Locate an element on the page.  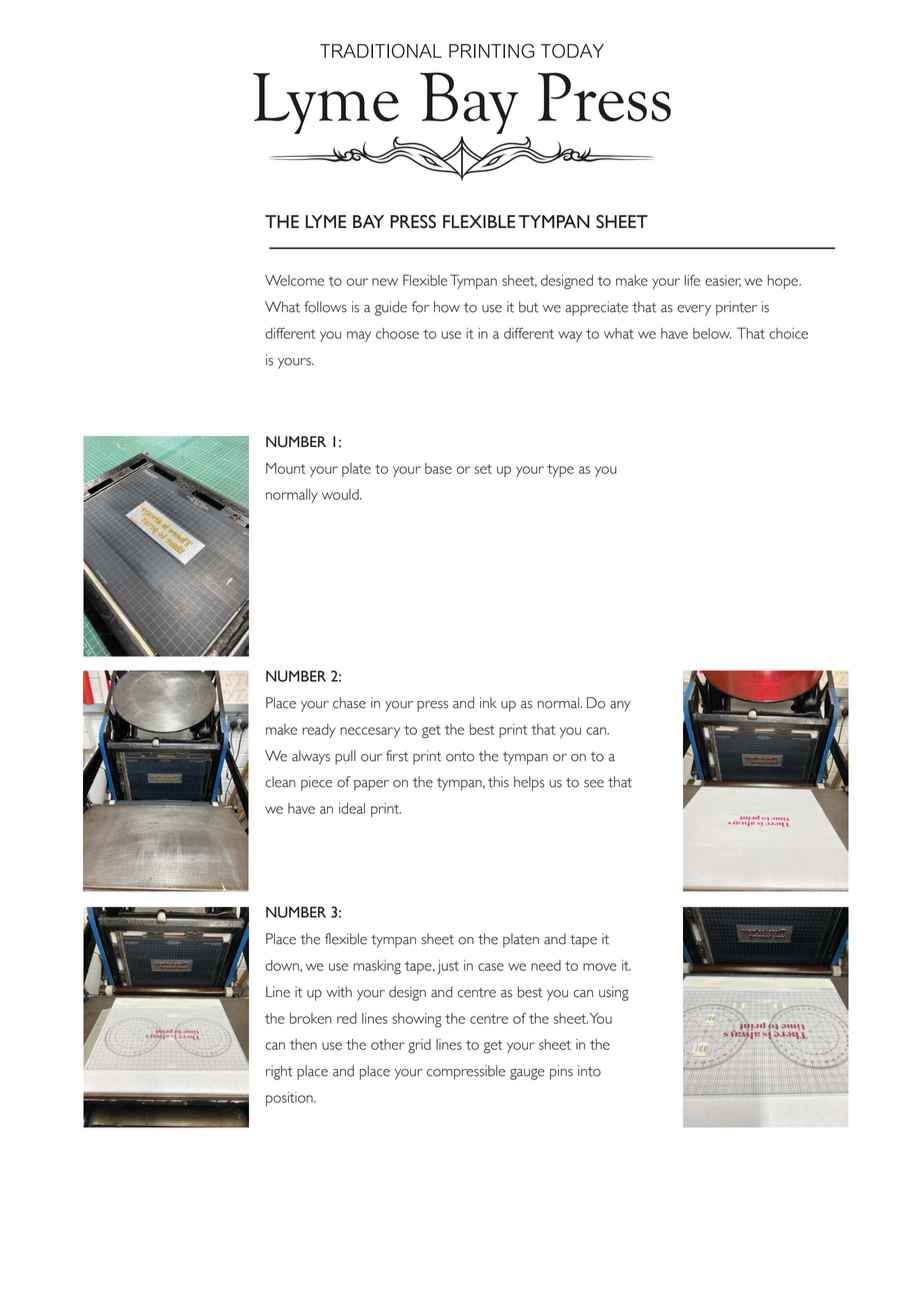
TRADITIONAL is located at coordinates (381, 51).
